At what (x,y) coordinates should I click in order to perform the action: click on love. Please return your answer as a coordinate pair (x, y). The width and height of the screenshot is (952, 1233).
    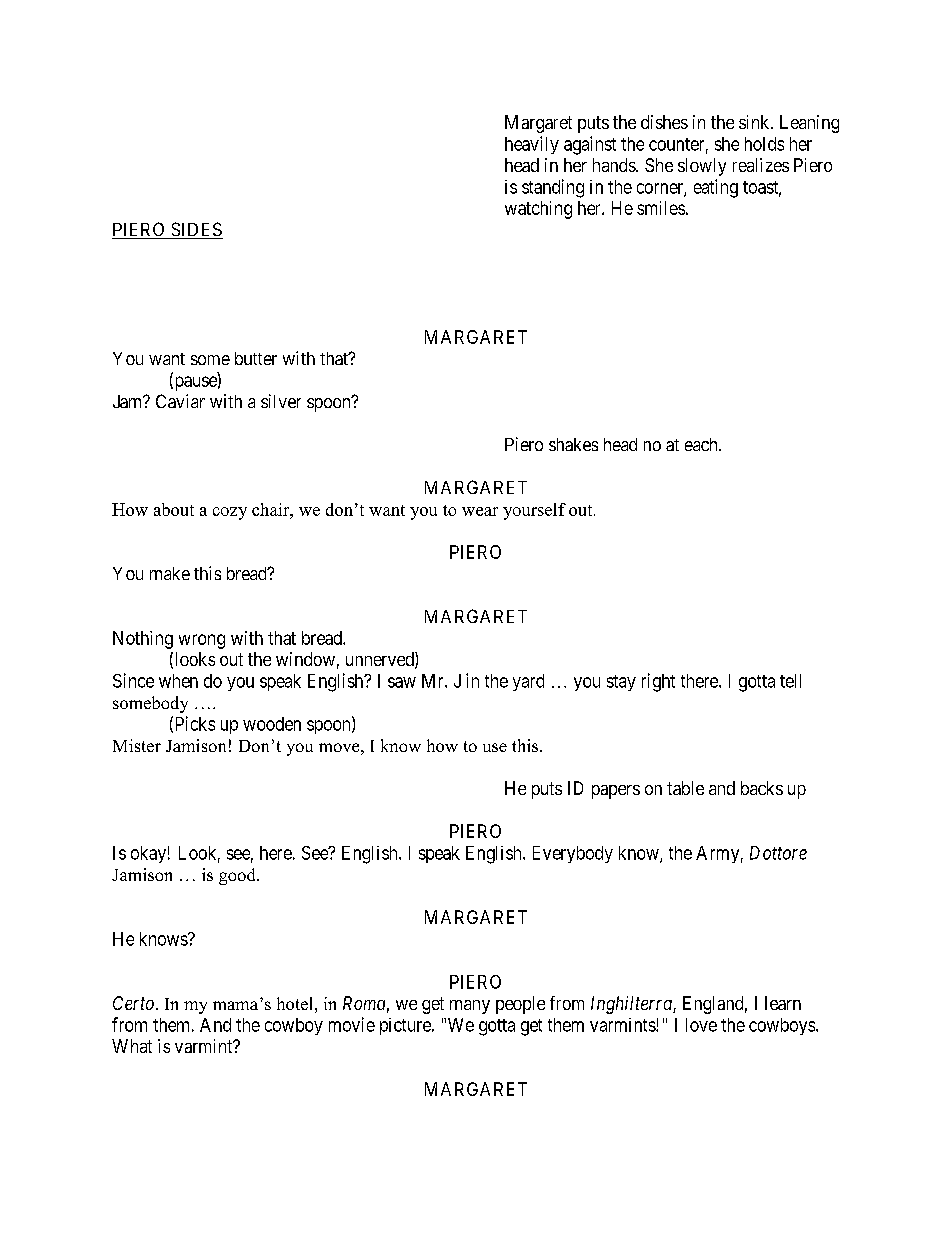
    Looking at the image, I should click on (701, 1025).
